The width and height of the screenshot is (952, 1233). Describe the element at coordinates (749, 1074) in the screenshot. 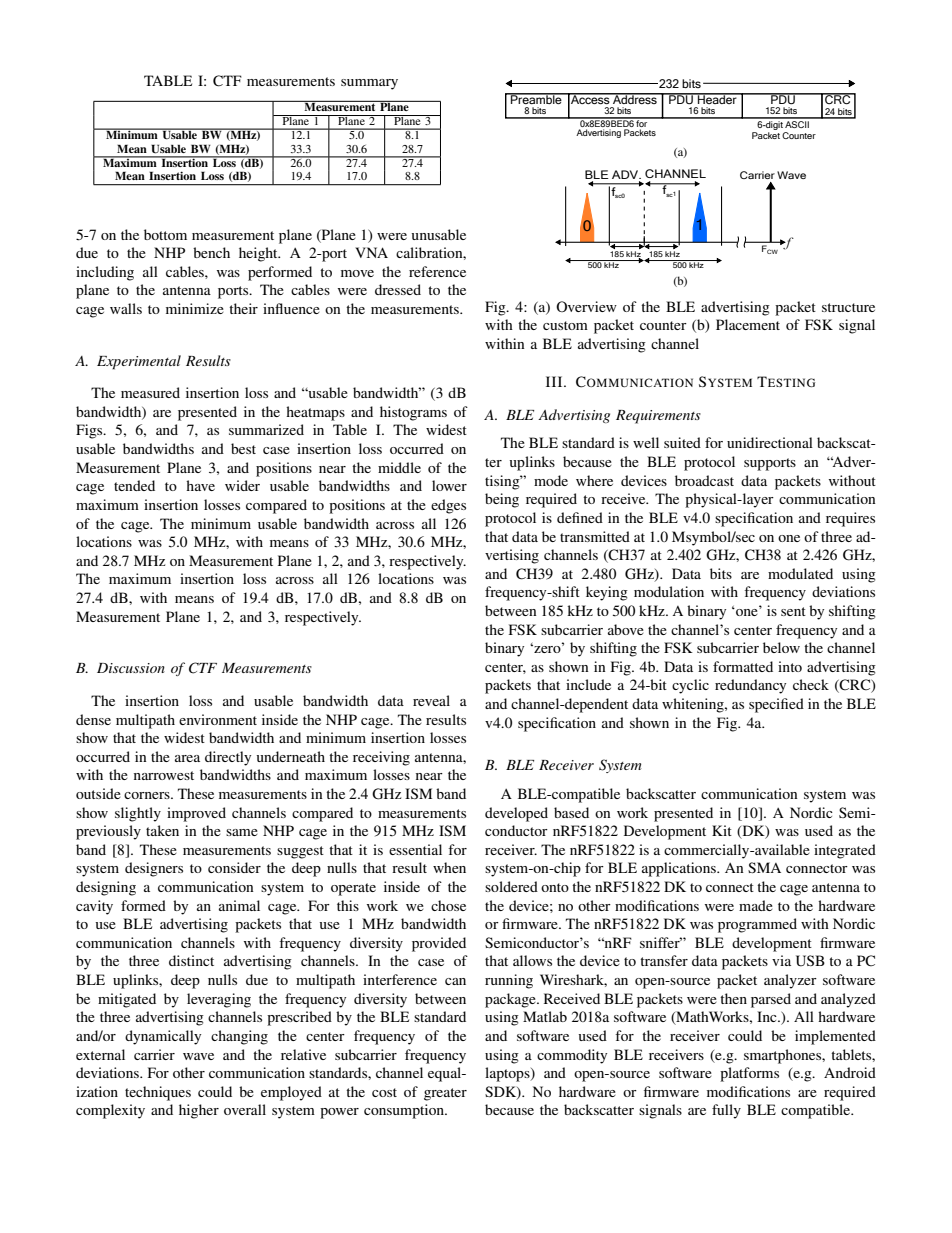

I see `platforms` at that location.
